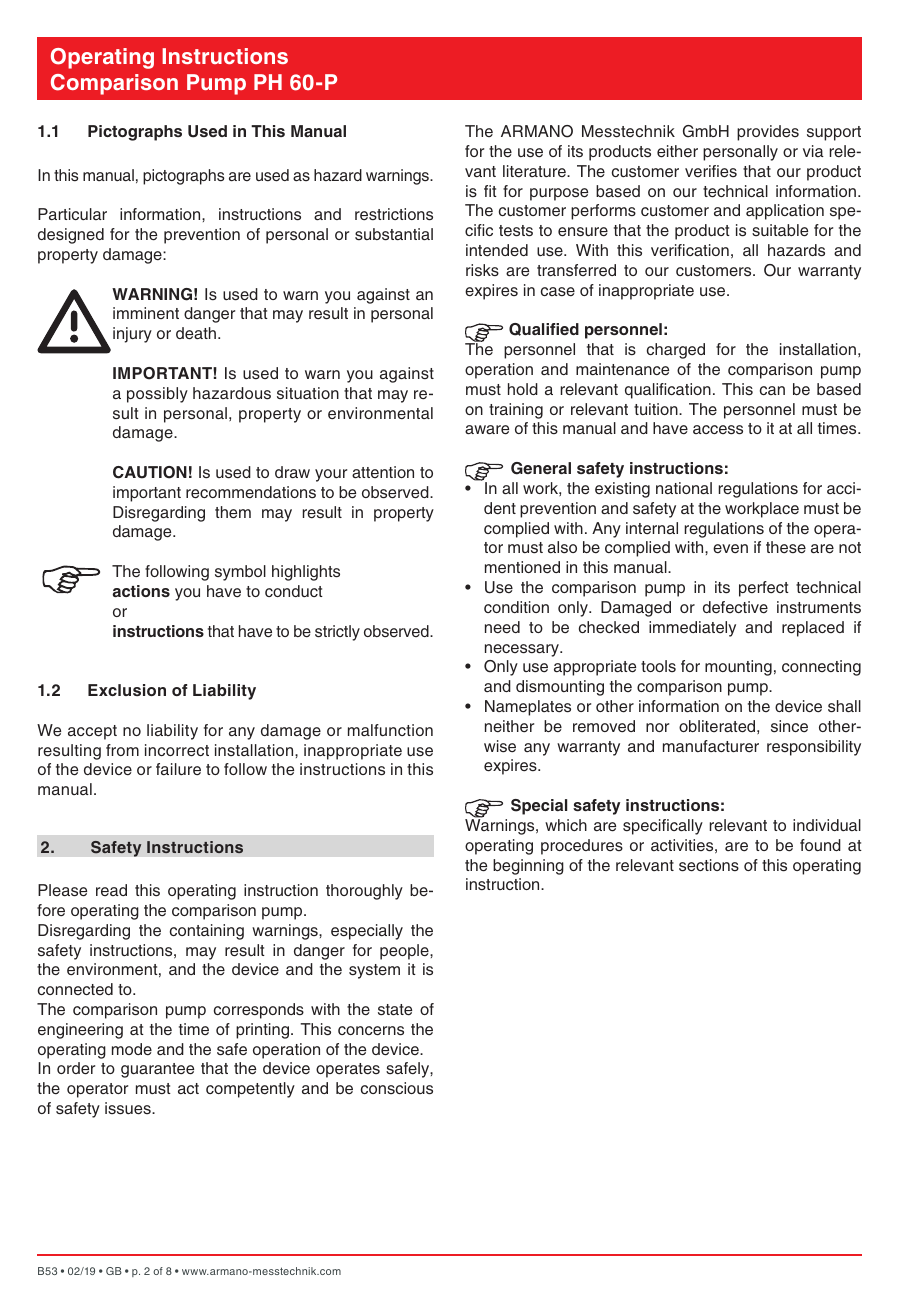  Describe the element at coordinates (490, 191) in the screenshot. I see `fit` at that location.
